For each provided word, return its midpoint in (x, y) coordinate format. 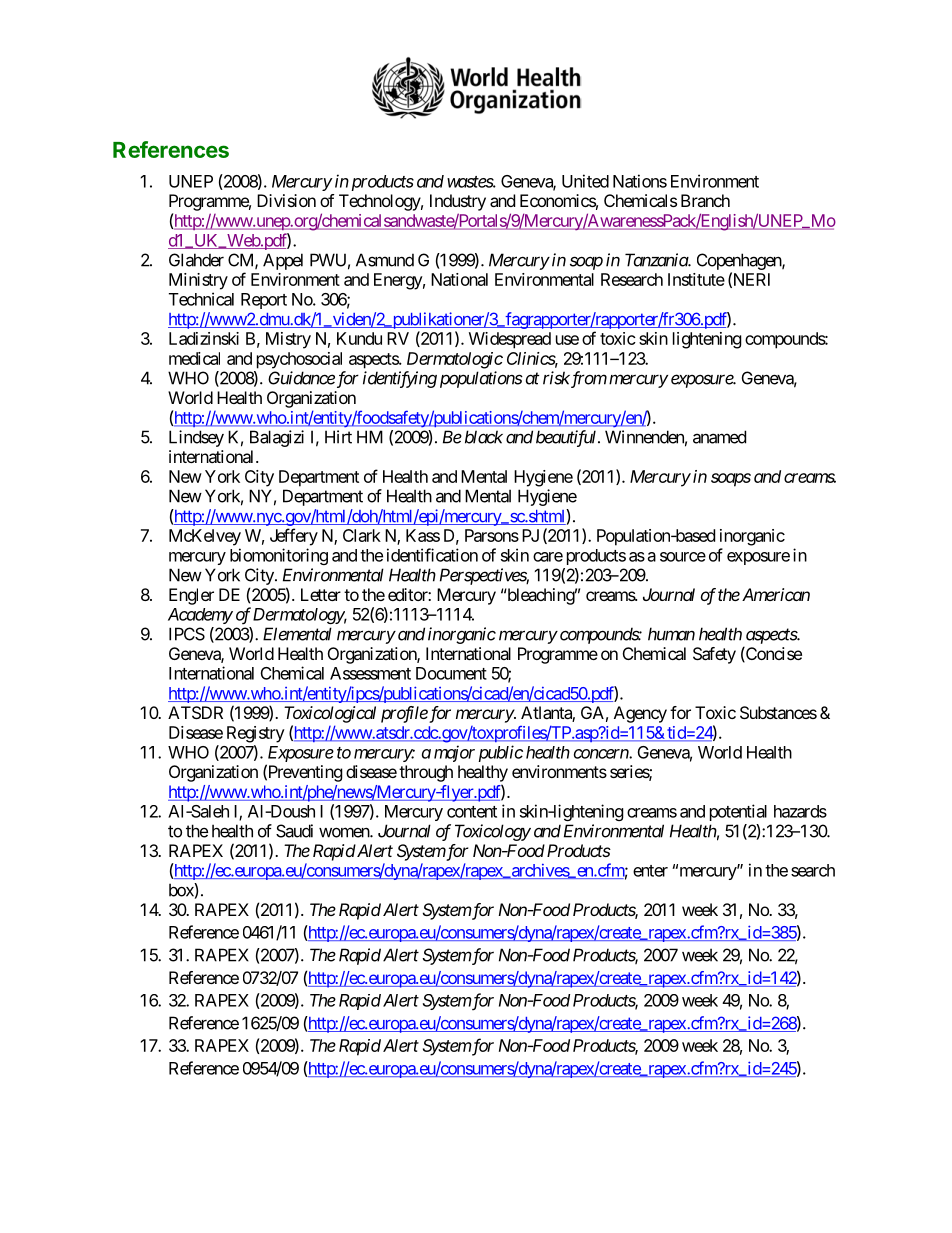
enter (650, 871)
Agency (640, 714)
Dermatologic (455, 360)
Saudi (294, 831)
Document (451, 673)
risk (556, 378)
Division (286, 200)
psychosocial (299, 360)
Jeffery (294, 537)
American (774, 594)
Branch (705, 200)
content (472, 812)
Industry (458, 202)
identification (432, 555)
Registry (256, 734)
